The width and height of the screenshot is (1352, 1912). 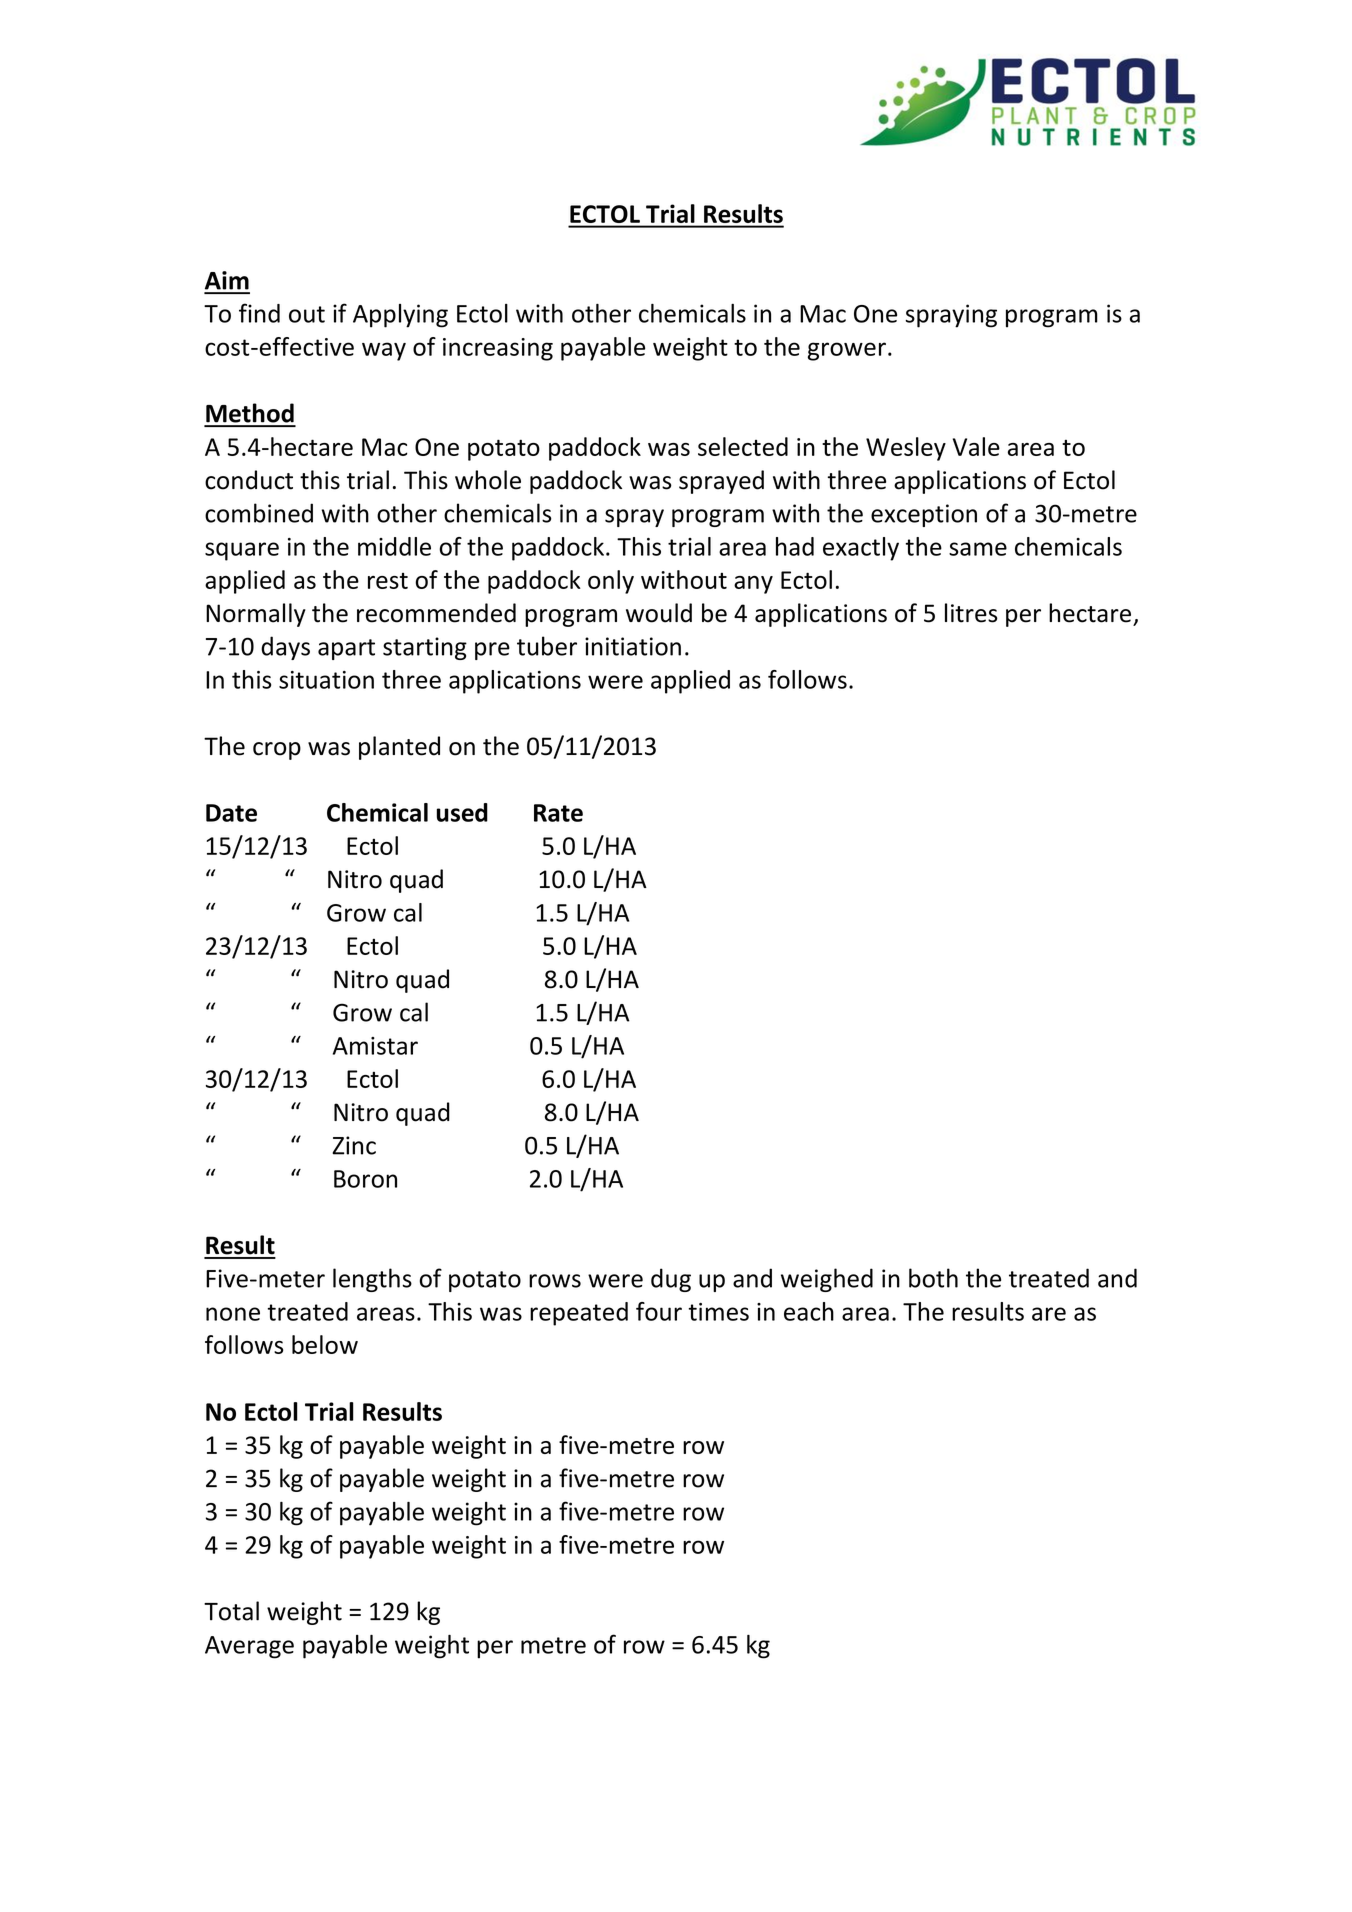 What do you see at coordinates (384, 351) in the screenshot?
I see `way` at bounding box center [384, 351].
